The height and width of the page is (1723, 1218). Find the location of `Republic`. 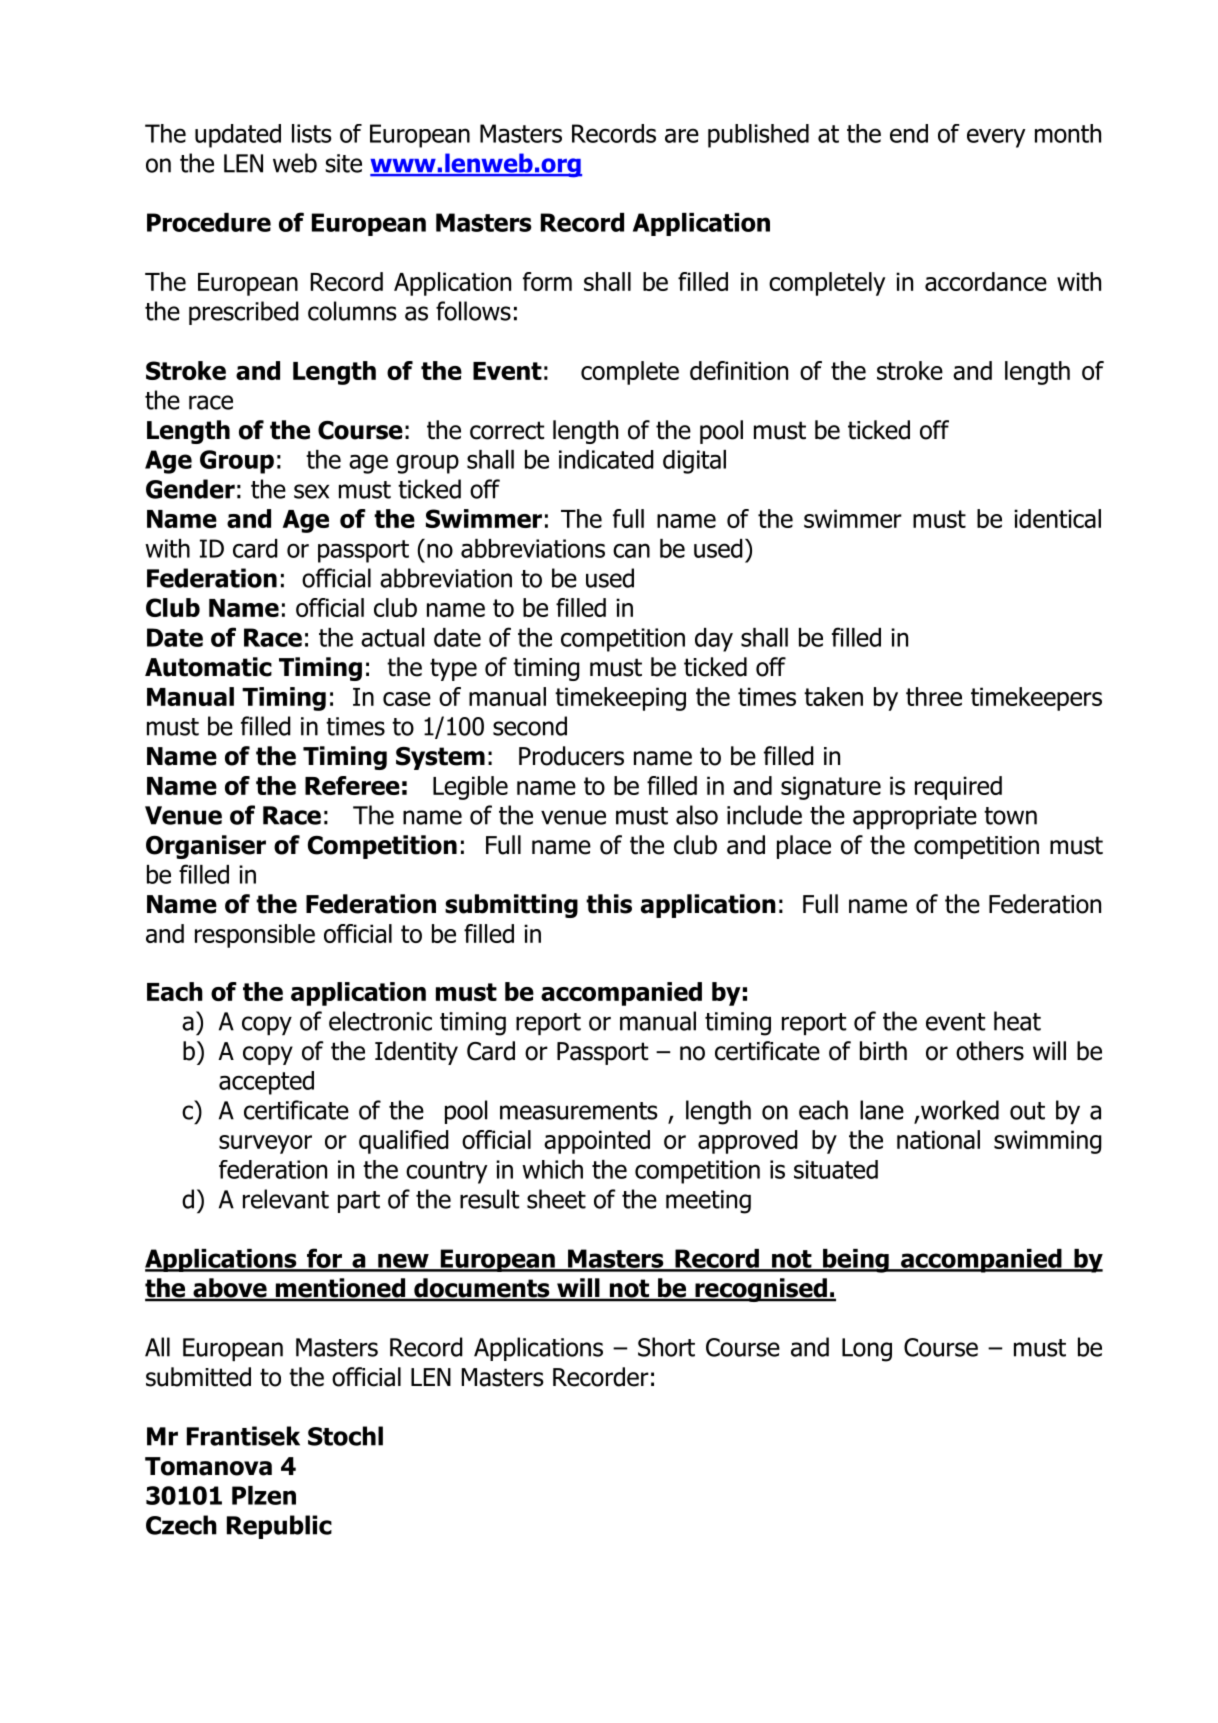

Republic is located at coordinates (279, 1527).
